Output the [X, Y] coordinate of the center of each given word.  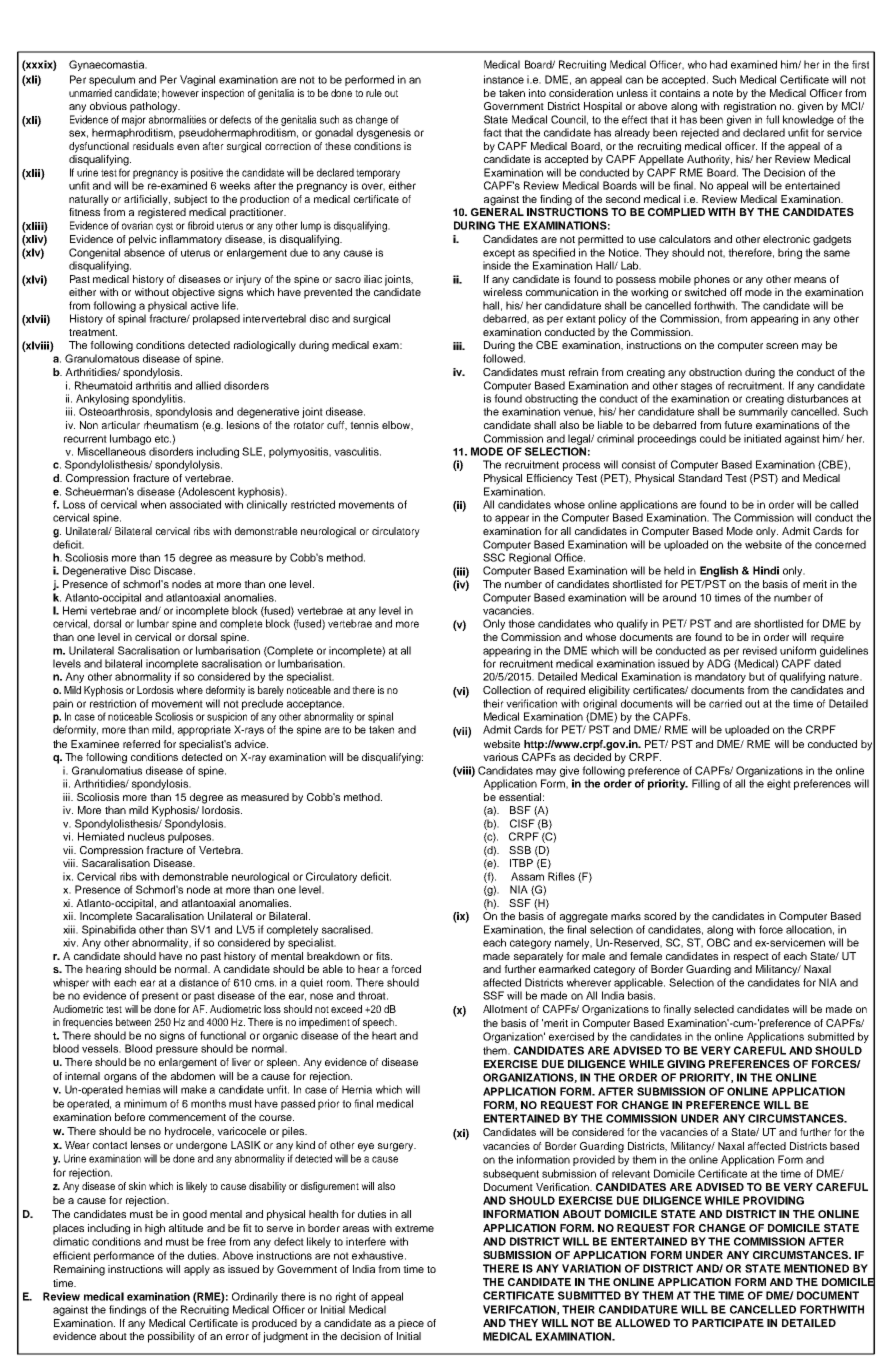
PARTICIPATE [728, 1323]
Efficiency [550, 479]
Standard [700, 478]
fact [492, 132]
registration [750, 107]
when [153, 504]
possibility [171, 1337]
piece [411, 1324]
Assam [527, 876]
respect [751, 958]
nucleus [146, 836]
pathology [155, 107]
